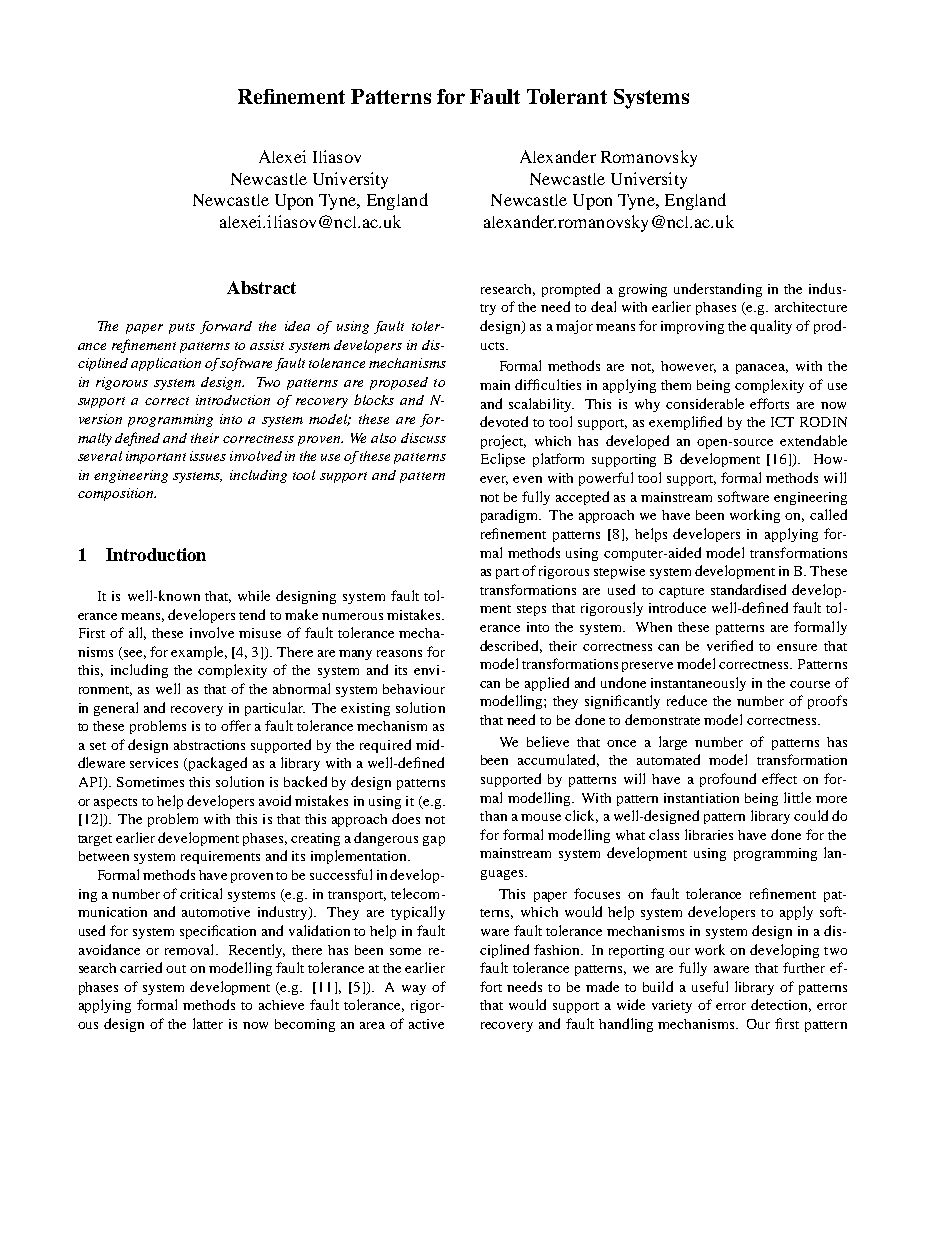 This screenshot has width=952, height=1233. I want to click on active, so click(426, 1024).
